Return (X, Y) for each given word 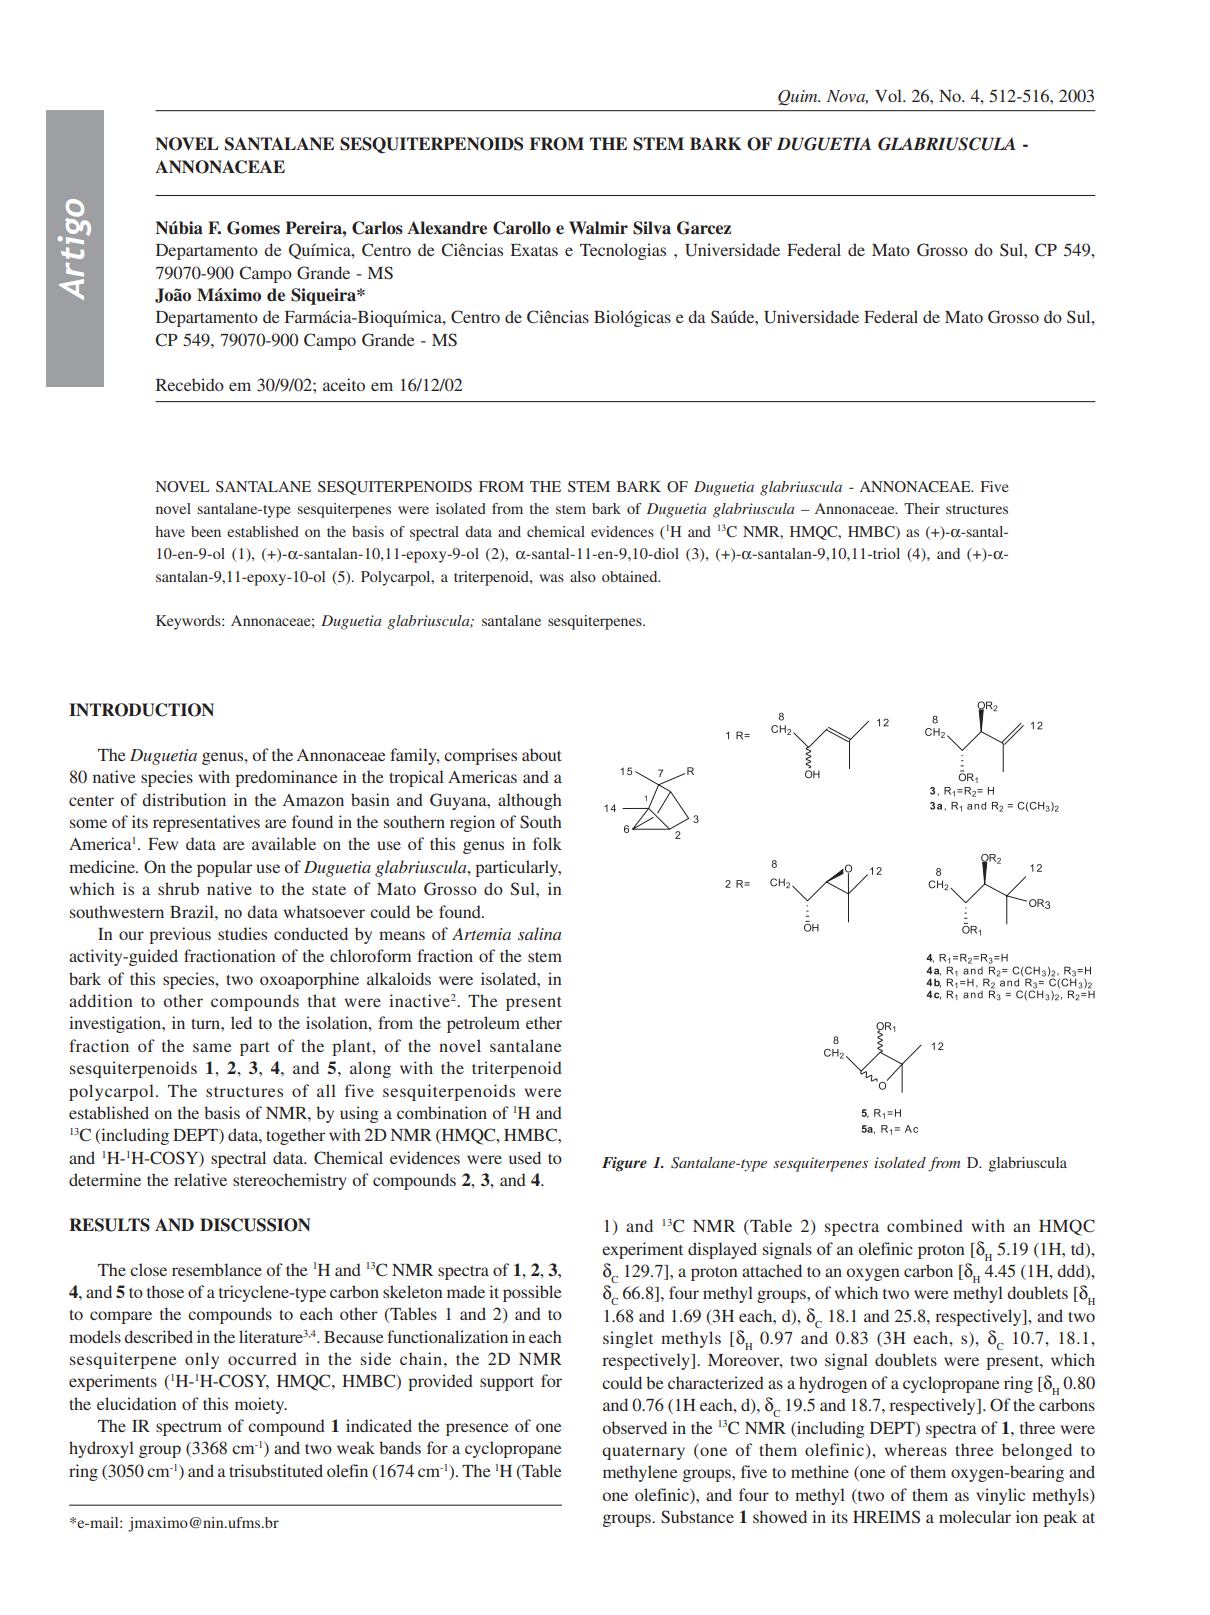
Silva (652, 228)
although (530, 801)
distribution (184, 799)
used (525, 1157)
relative (200, 1179)
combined (925, 1225)
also (583, 576)
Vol (889, 95)
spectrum (189, 1429)
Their (922, 508)
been (206, 531)
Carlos (377, 228)
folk (547, 843)
